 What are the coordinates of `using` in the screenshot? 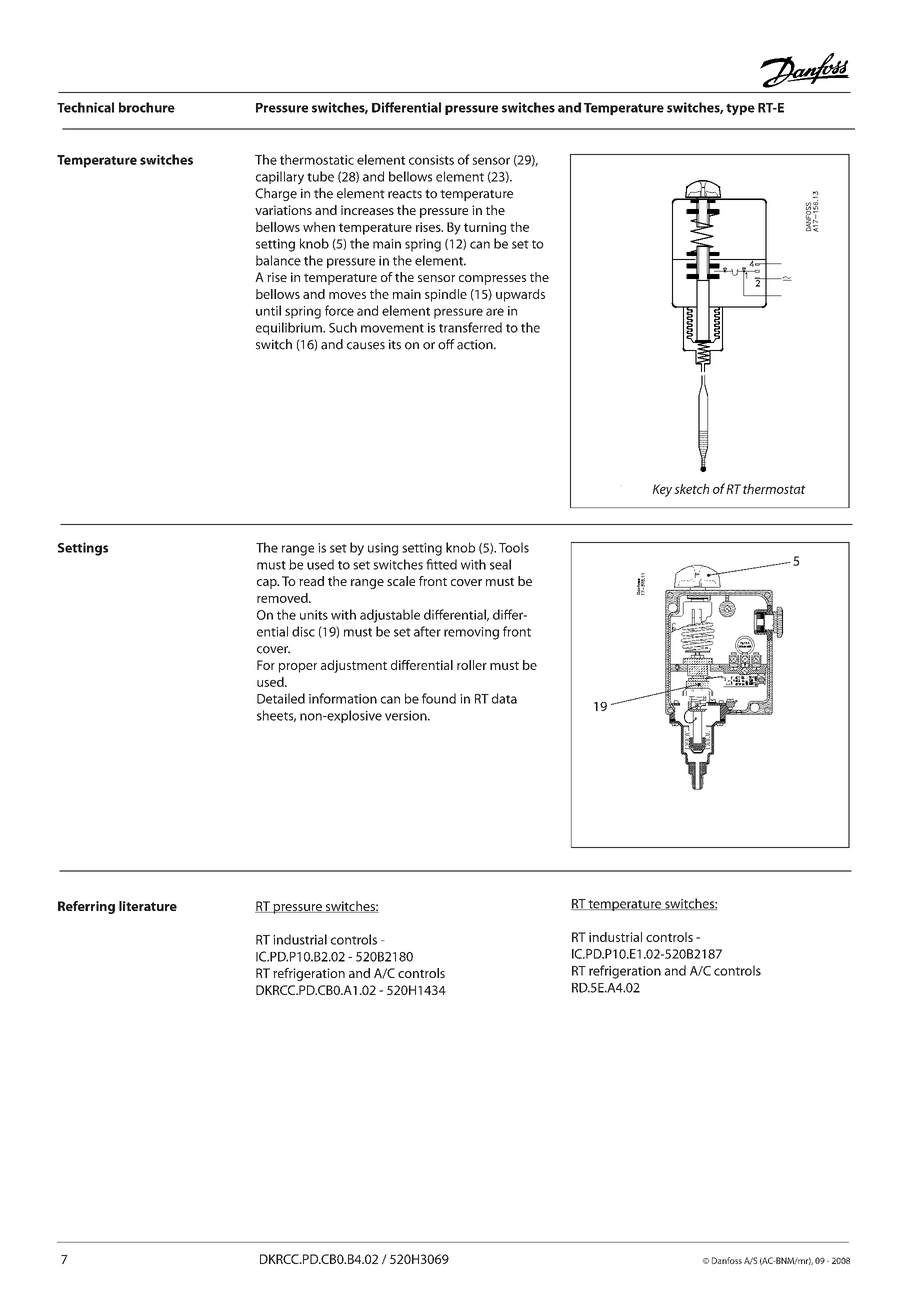 It's located at (383, 549).
